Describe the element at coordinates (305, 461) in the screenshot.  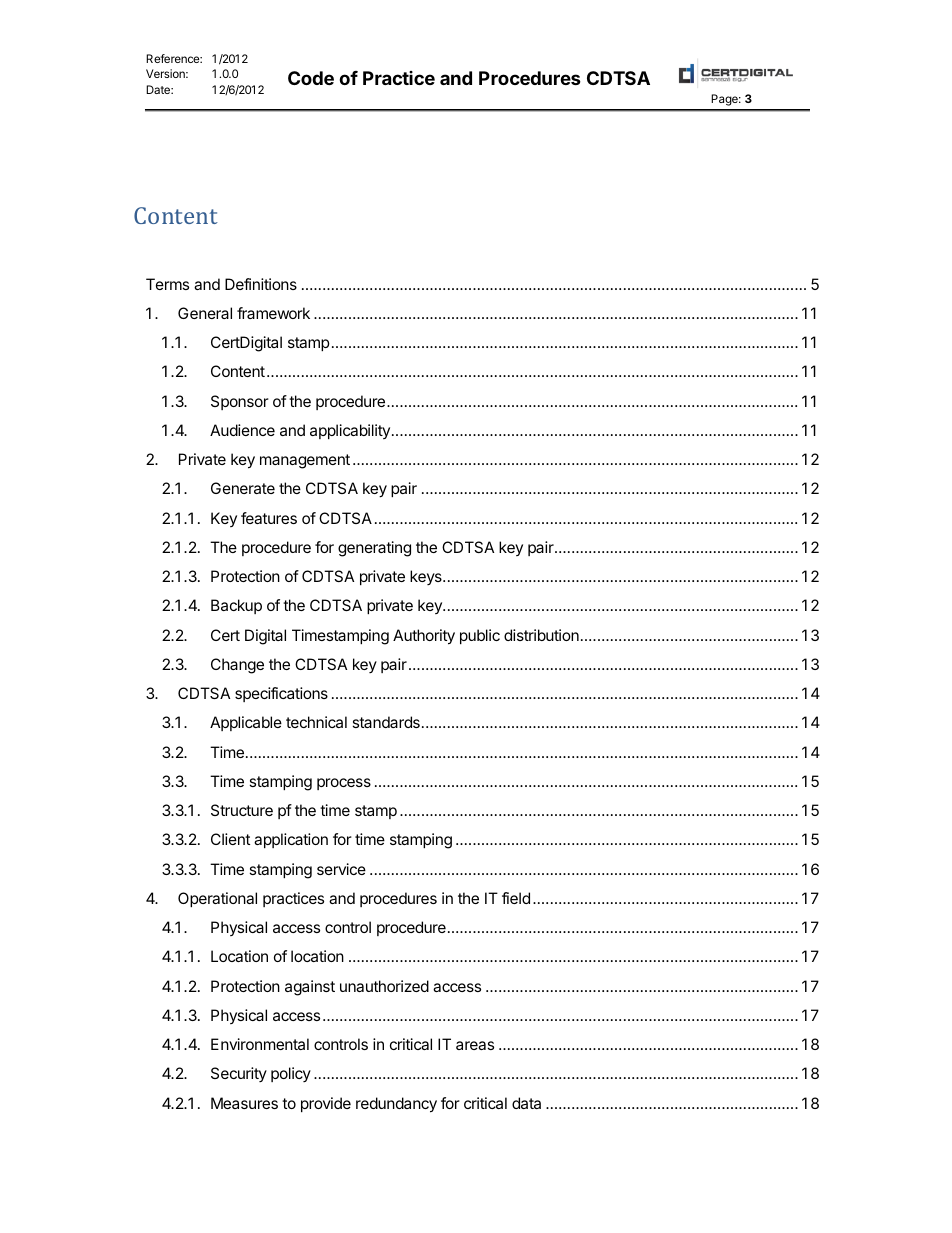
I see `management` at that location.
